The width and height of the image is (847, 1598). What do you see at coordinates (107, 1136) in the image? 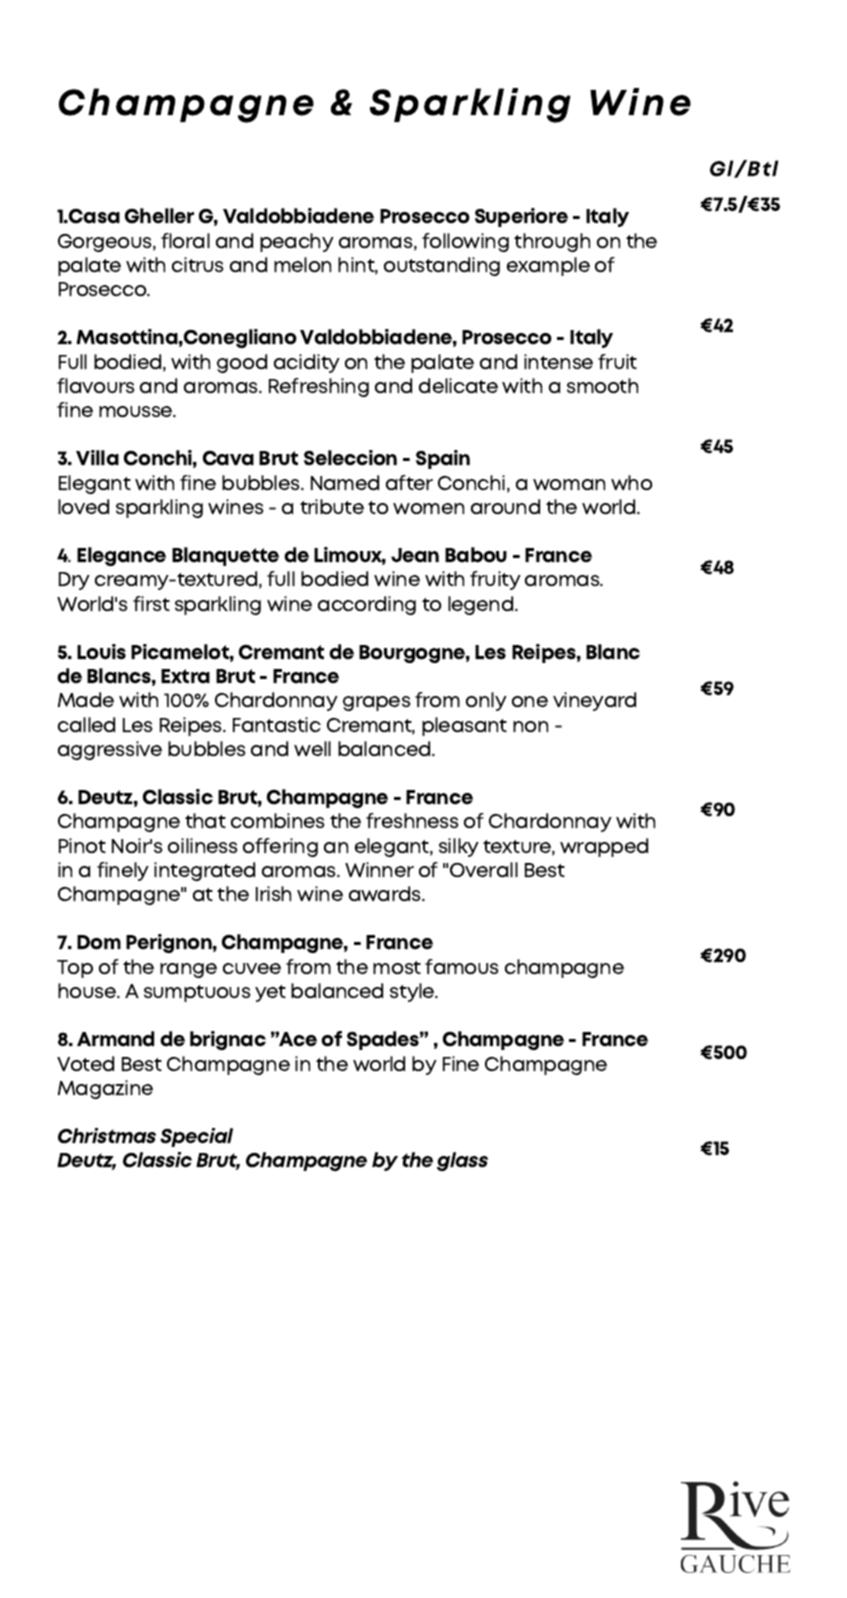
I see `Christmas` at bounding box center [107, 1136].
